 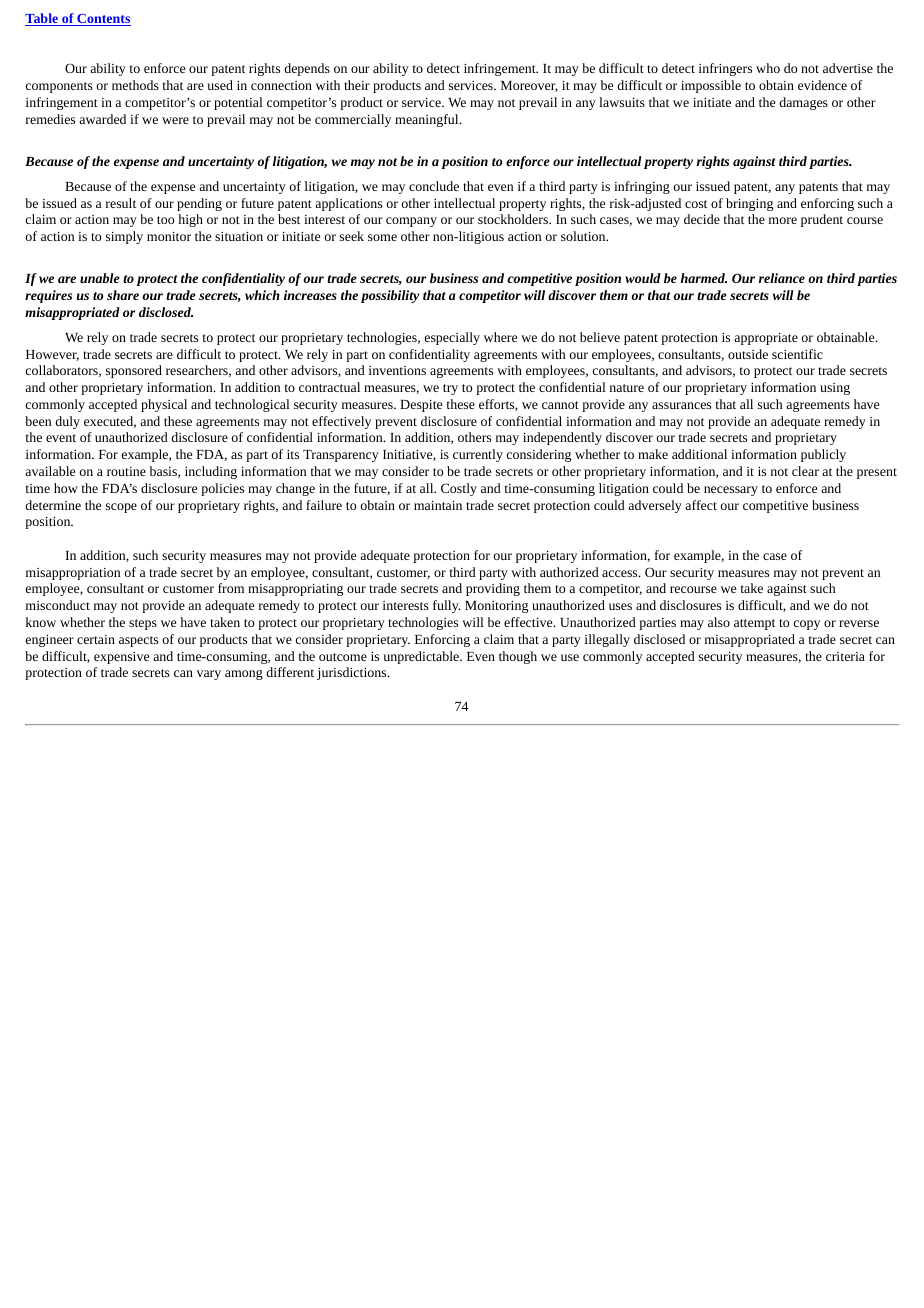 What do you see at coordinates (768, 68) in the screenshot?
I see `who` at bounding box center [768, 68].
